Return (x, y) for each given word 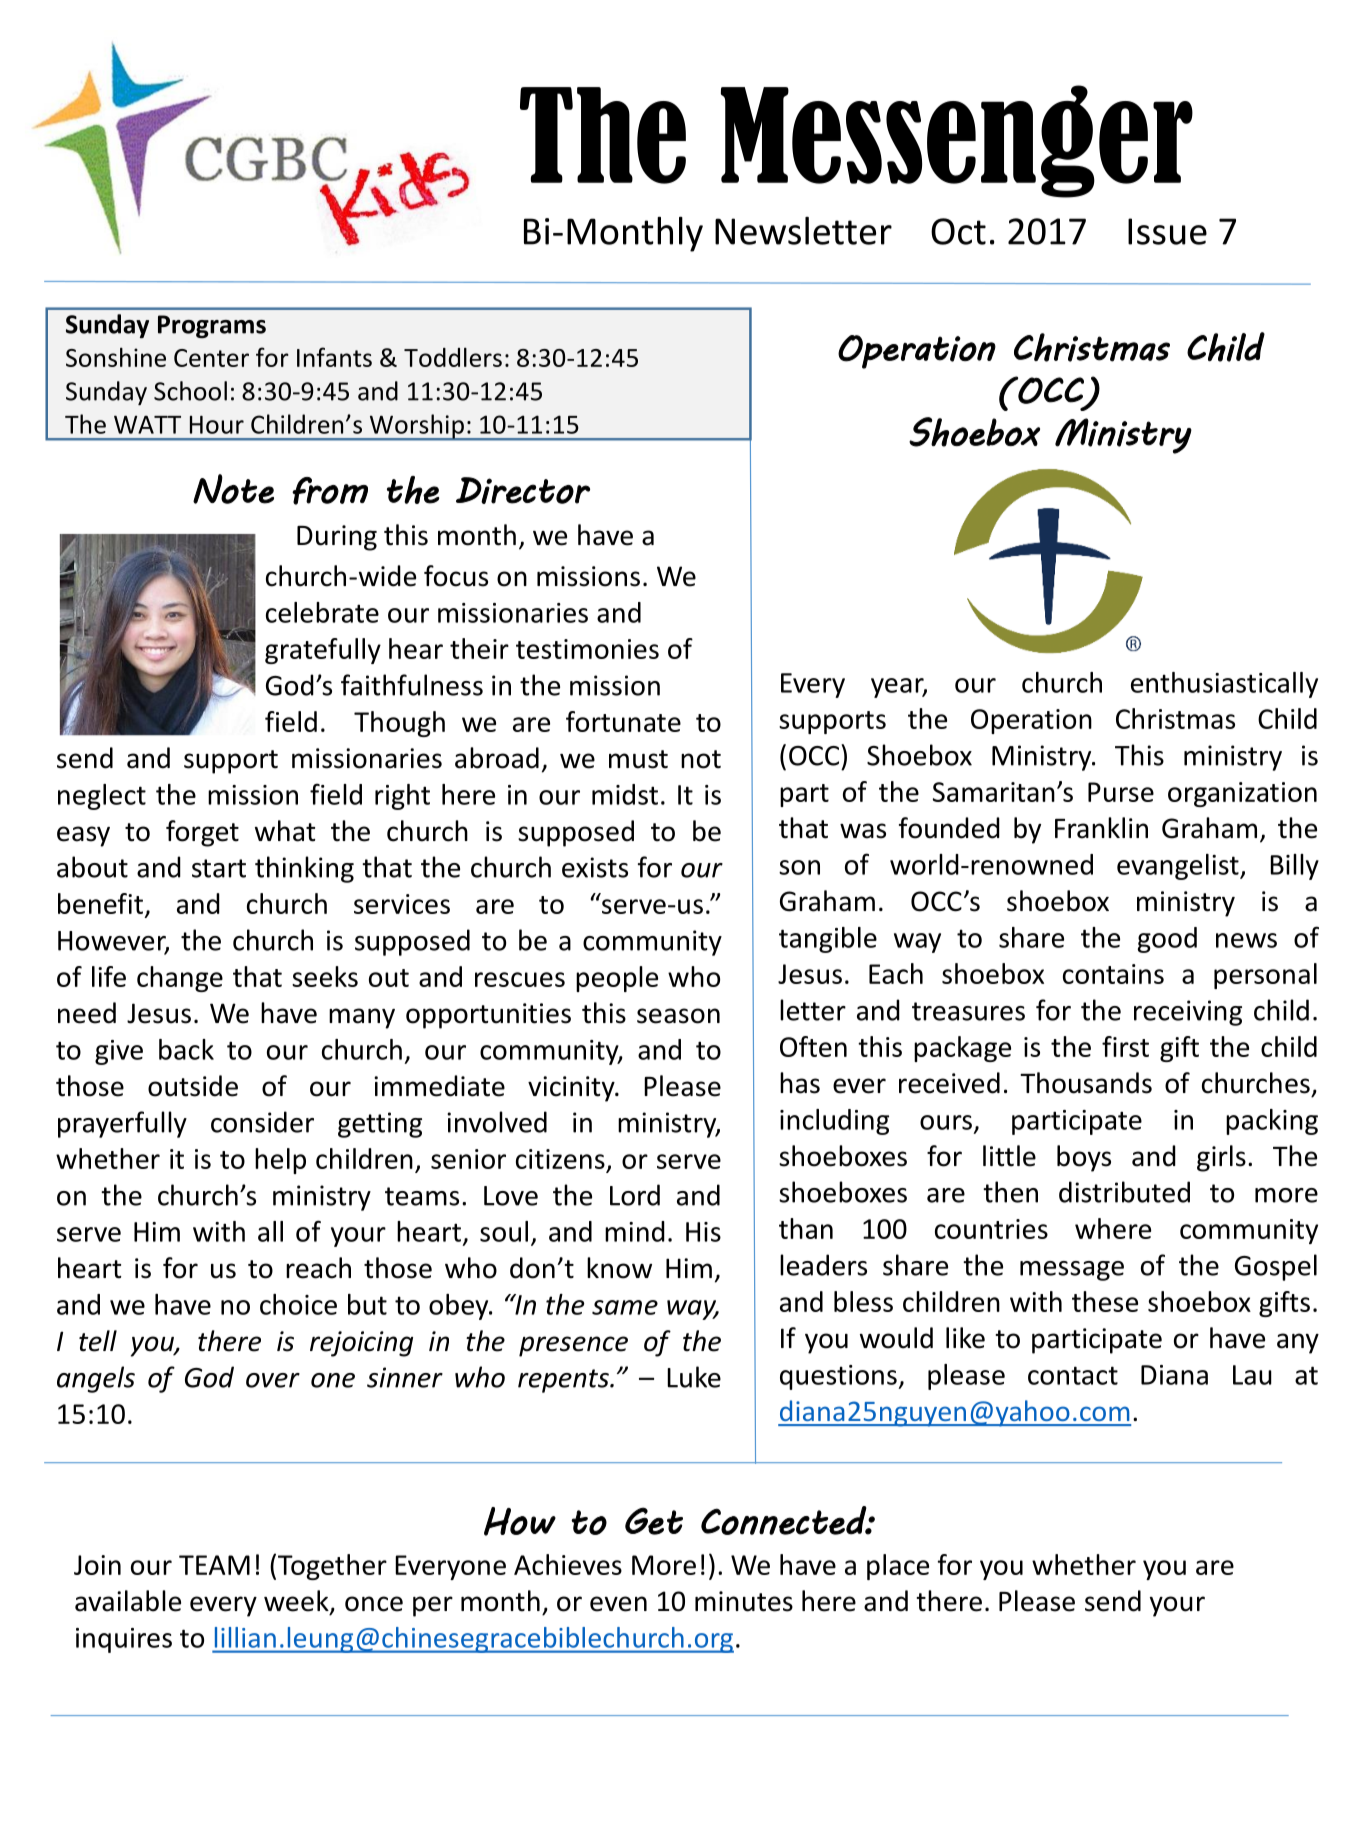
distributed (1124, 1192)
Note (233, 489)
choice (298, 1304)
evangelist (1179, 867)
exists (595, 867)
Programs (212, 326)
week (297, 1602)
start (219, 868)
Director (523, 490)
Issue (1167, 231)
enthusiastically (1224, 685)
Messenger (957, 141)
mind (635, 1231)
